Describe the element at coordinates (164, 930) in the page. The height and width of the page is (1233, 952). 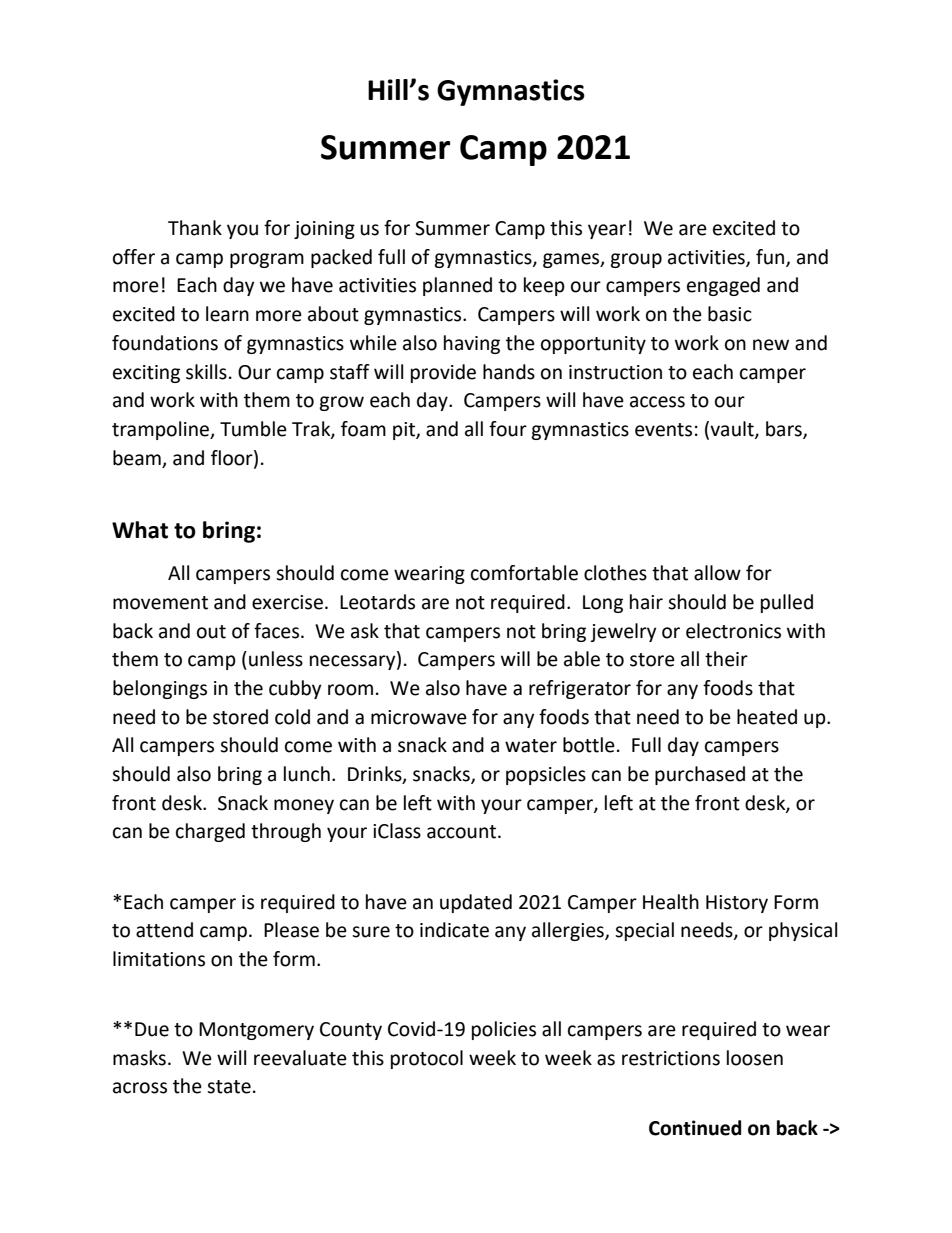
I see `attend` at that location.
